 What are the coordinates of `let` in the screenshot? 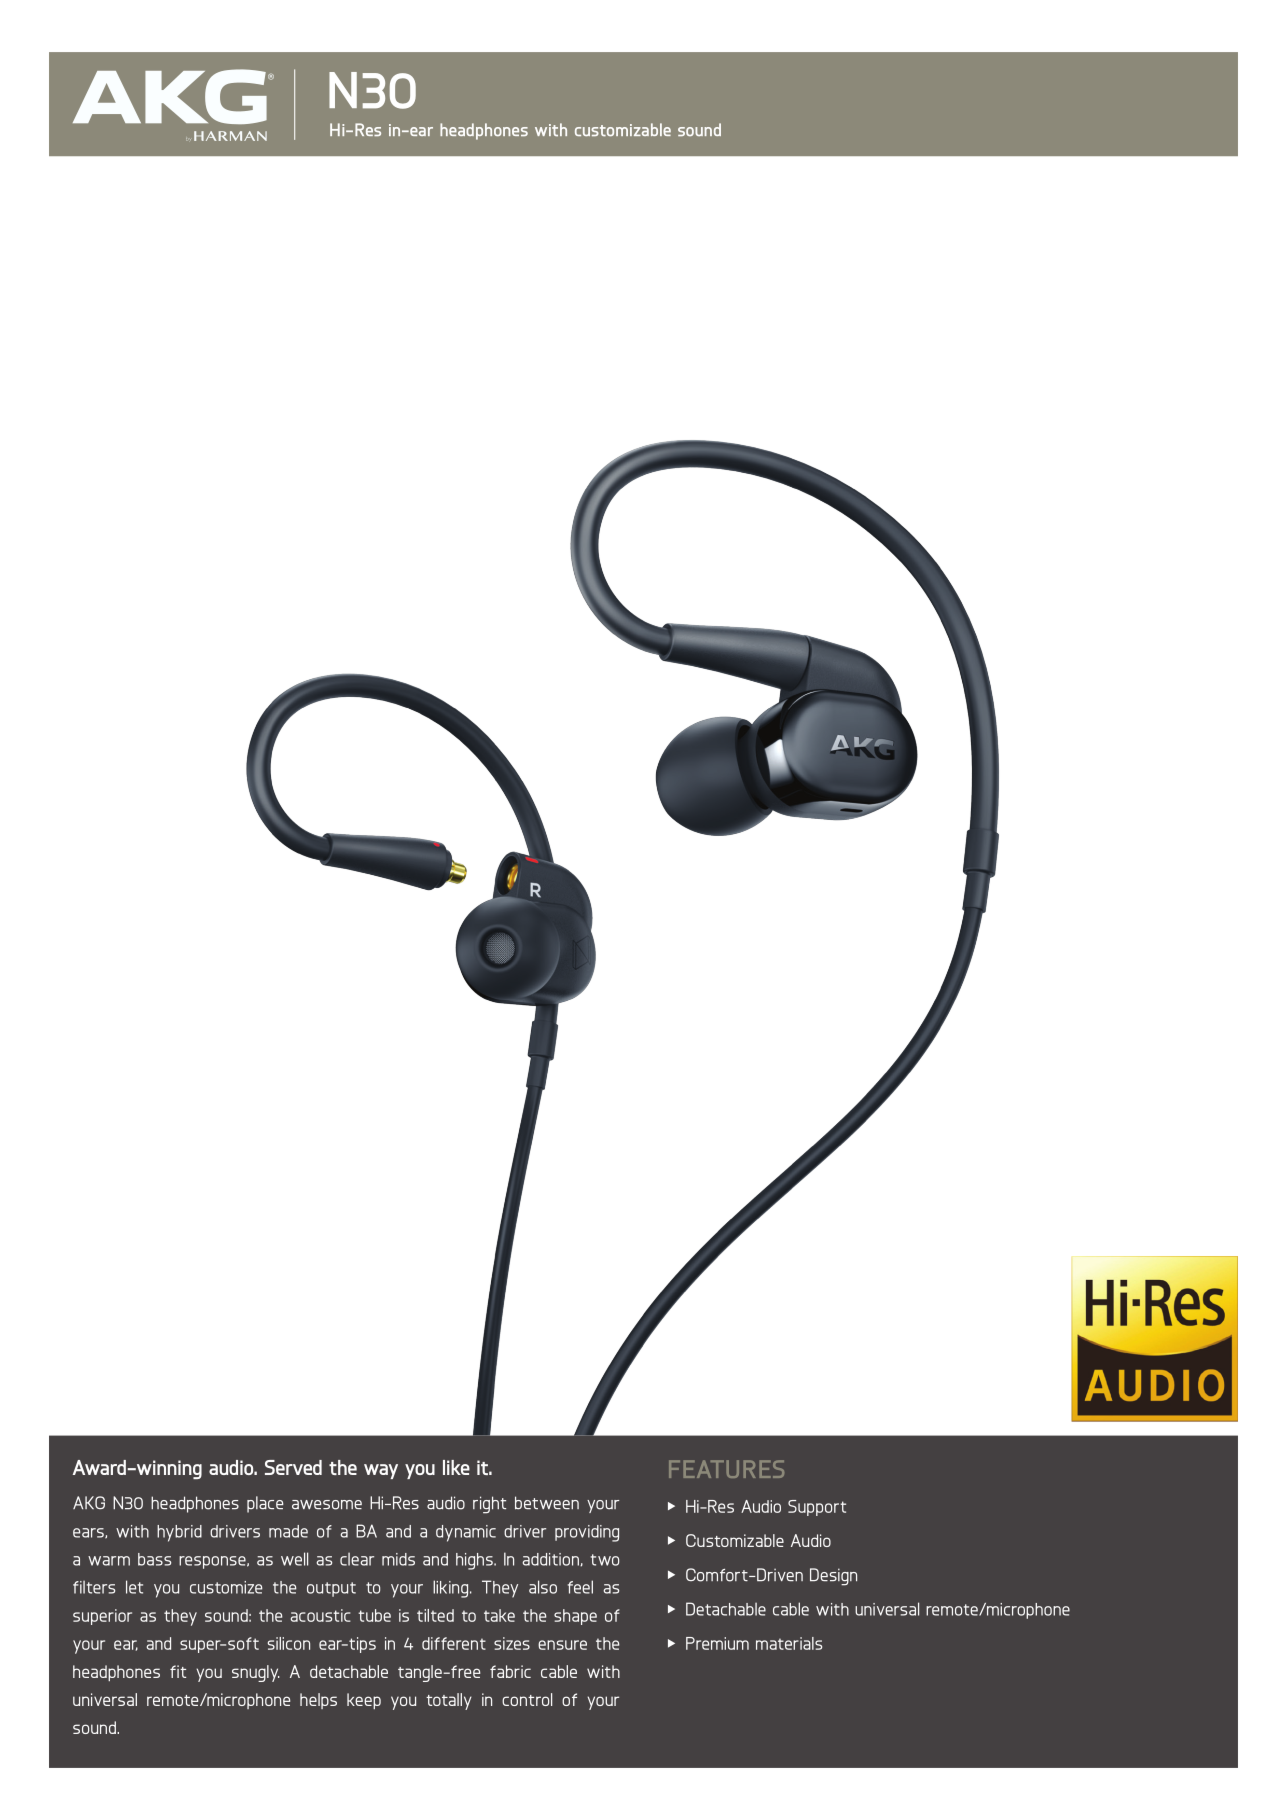 It's located at (134, 1587).
